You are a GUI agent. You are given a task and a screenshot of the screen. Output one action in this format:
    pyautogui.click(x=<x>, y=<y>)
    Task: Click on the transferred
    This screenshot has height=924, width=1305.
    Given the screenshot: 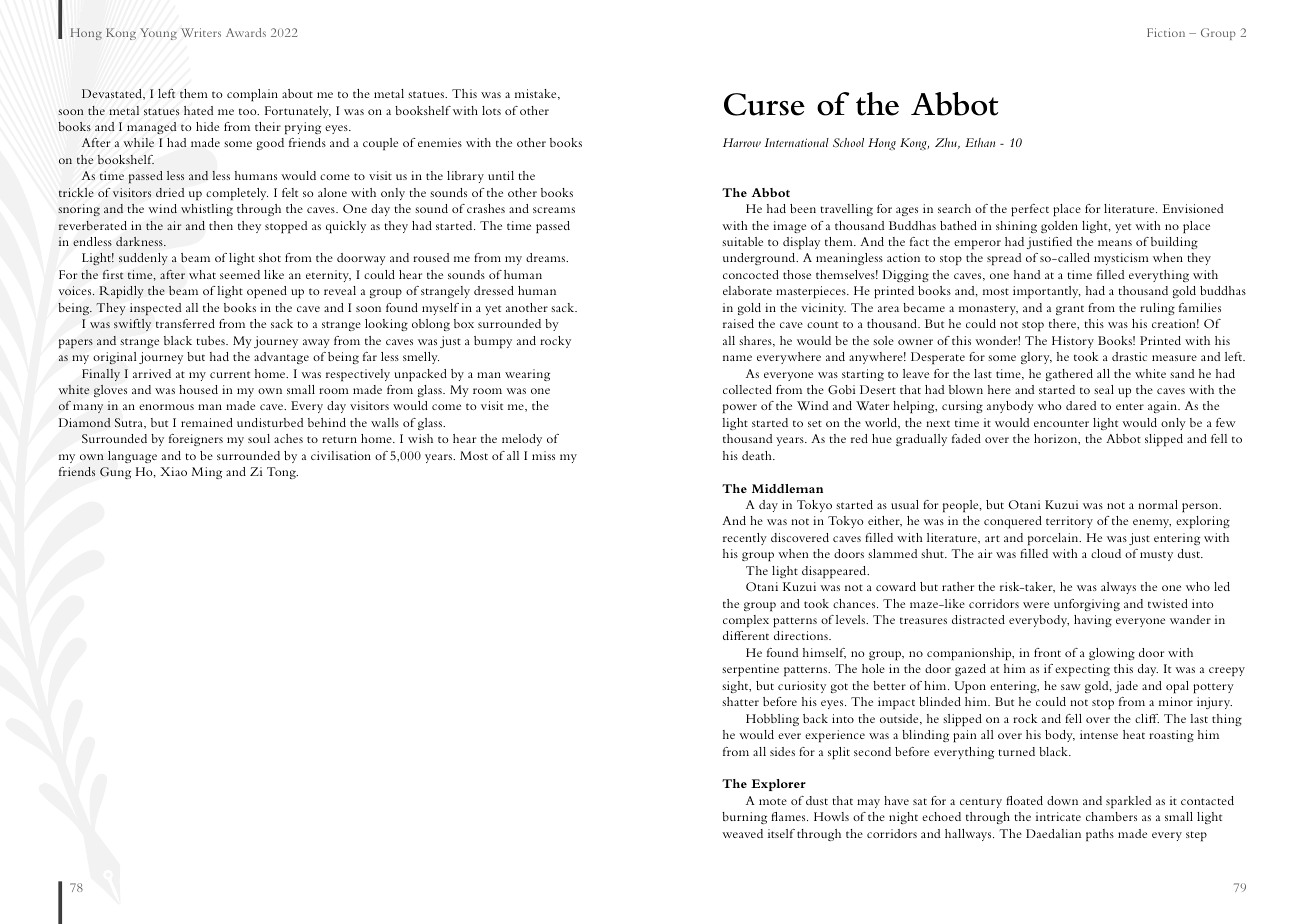 What is the action you would take?
    pyautogui.click(x=185, y=323)
